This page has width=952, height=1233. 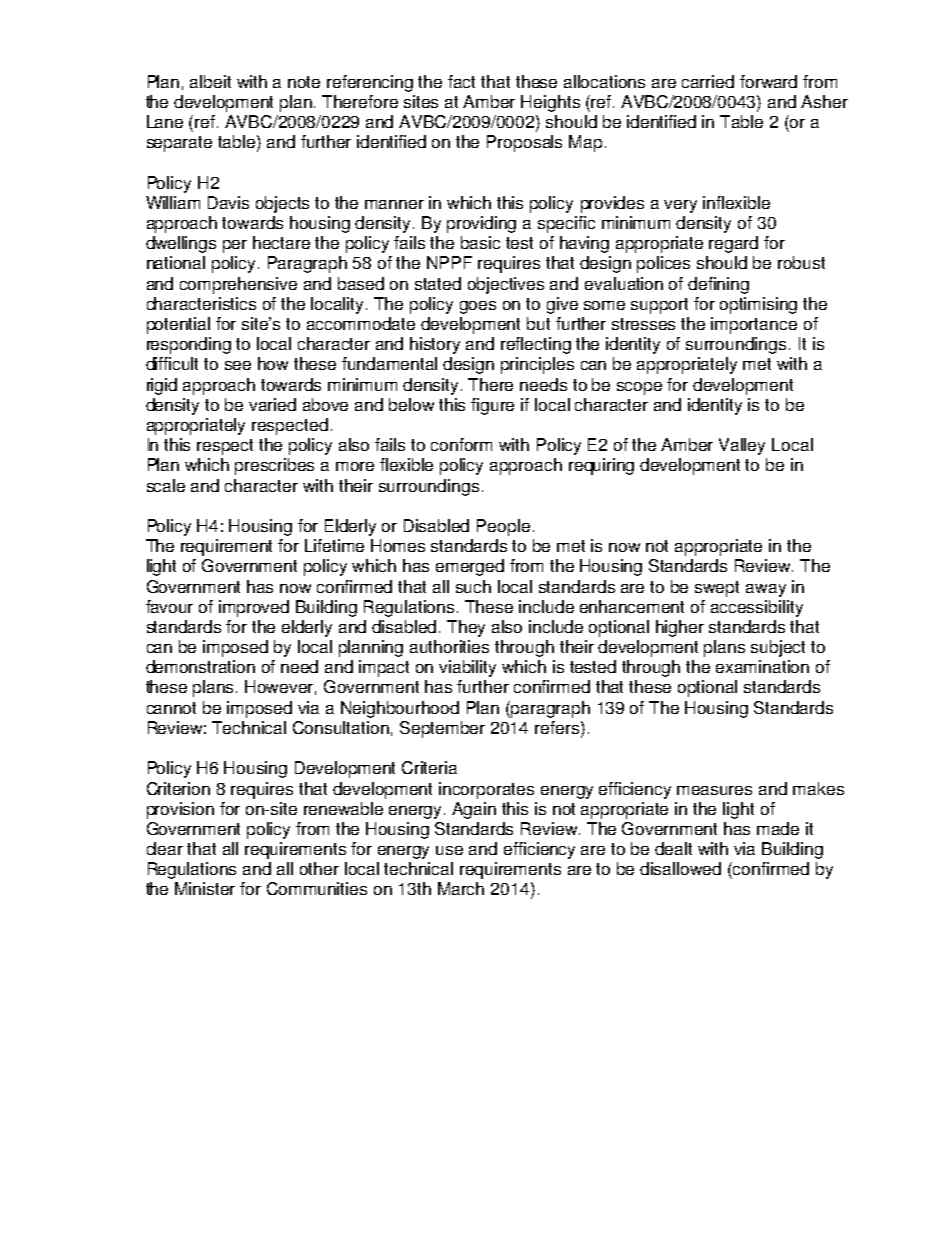 What do you see at coordinates (238, 285) in the page?
I see `comprehensive` at bounding box center [238, 285].
